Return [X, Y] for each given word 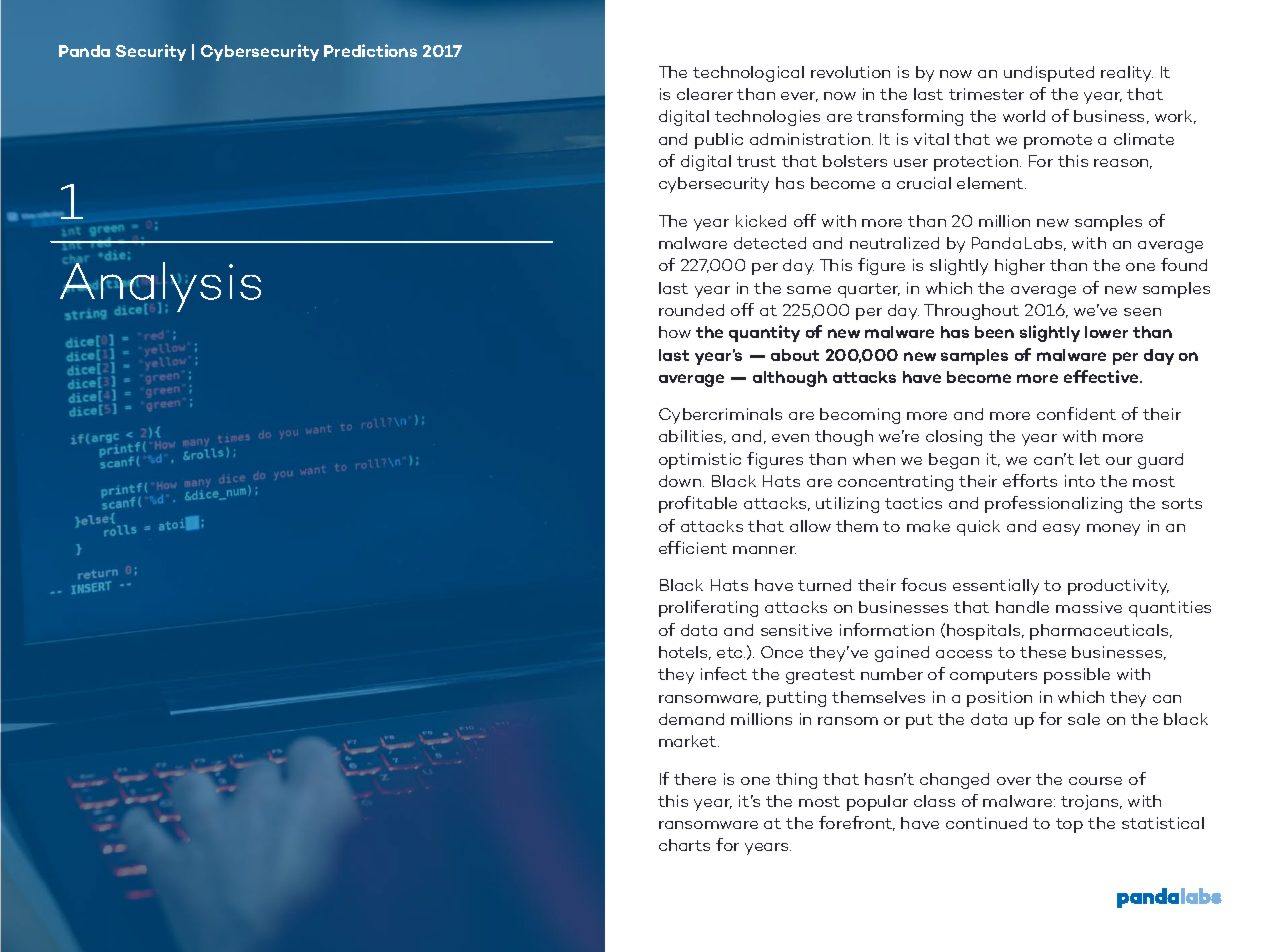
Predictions [370, 50]
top [1069, 825]
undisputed [1049, 74]
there [695, 779]
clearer [705, 94]
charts [684, 845]
